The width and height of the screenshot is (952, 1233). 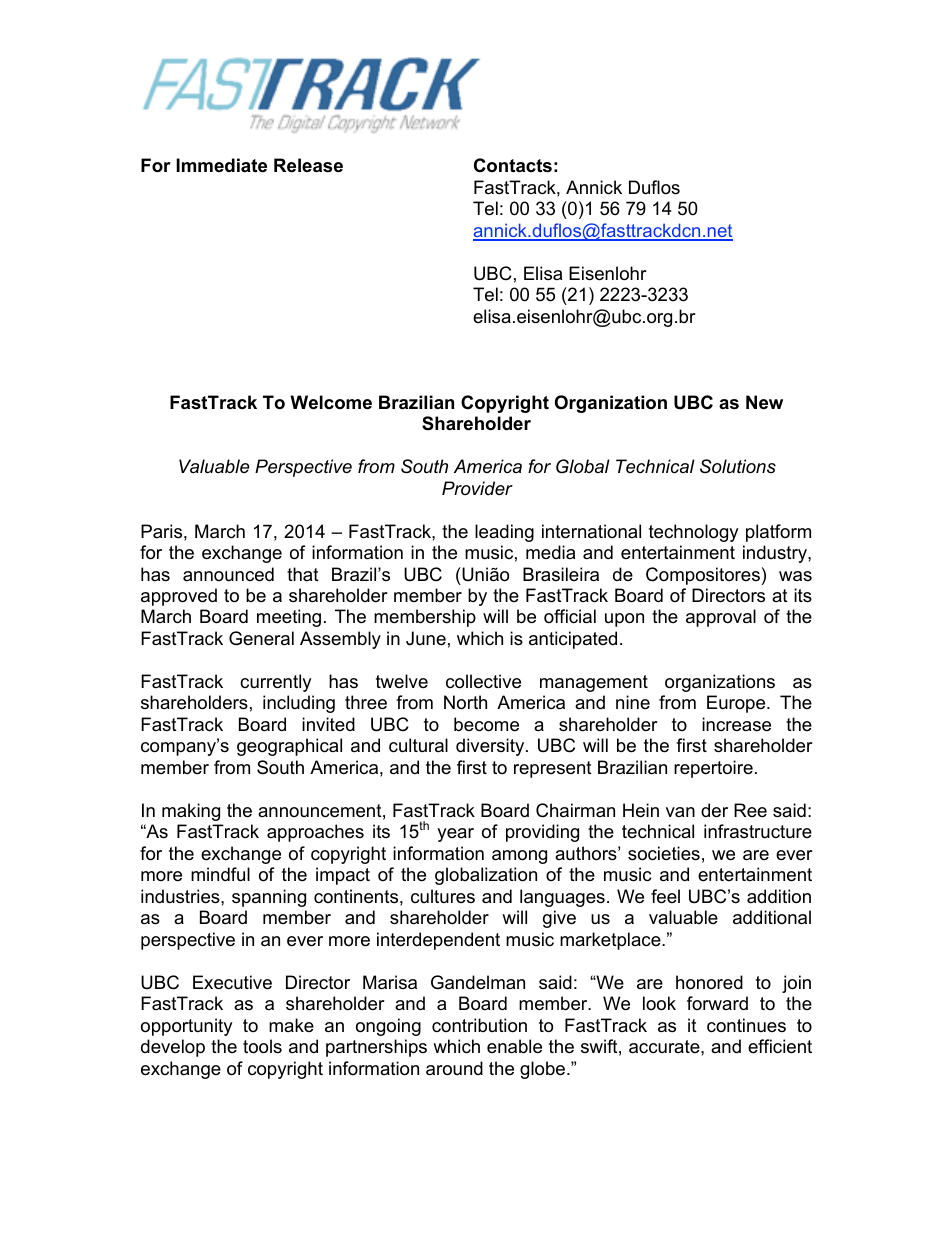 I want to click on continues, so click(x=746, y=1025).
